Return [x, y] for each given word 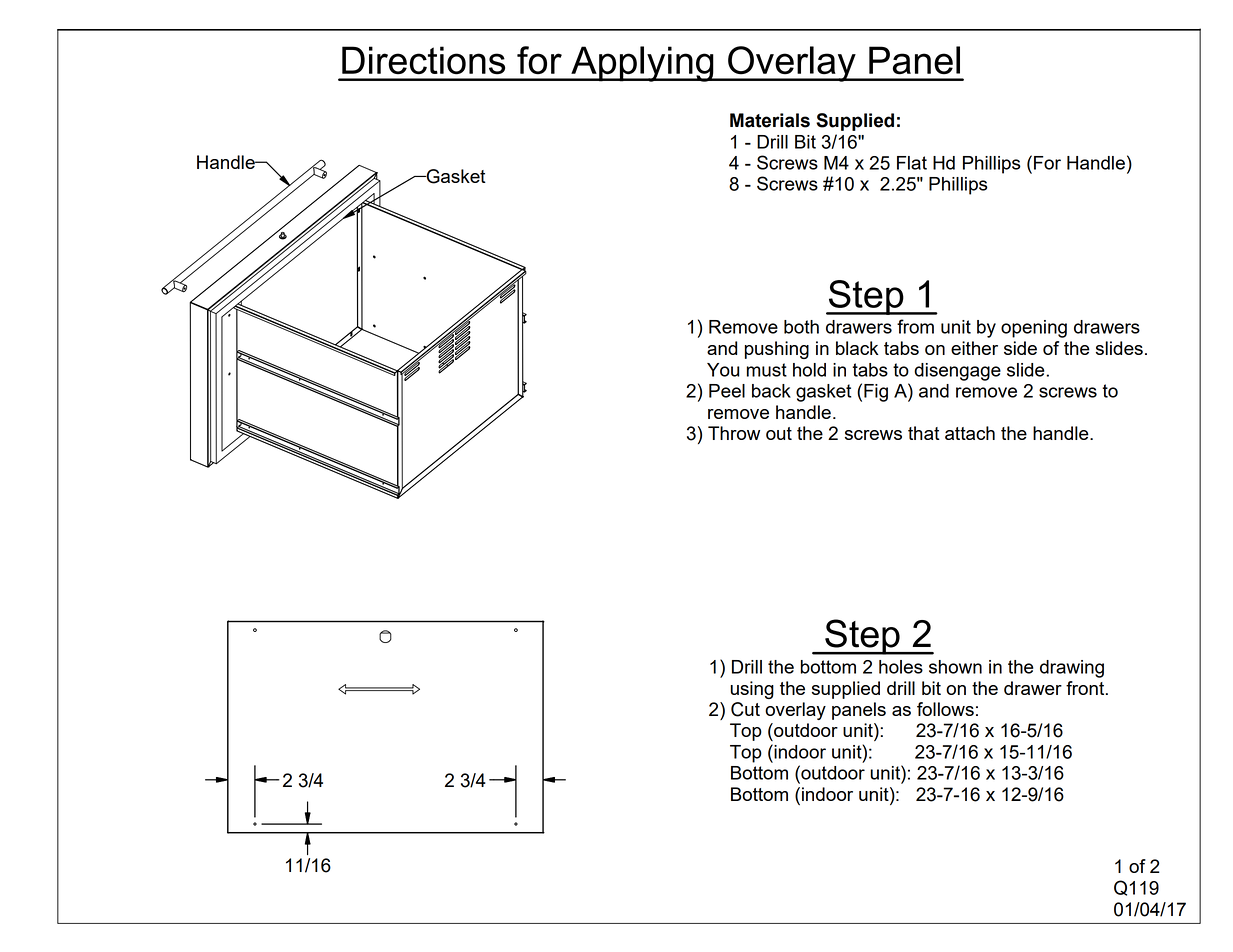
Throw [734, 433]
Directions [423, 60]
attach [970, 433]
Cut [745, 709]
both [801, 327]
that [924, 433]
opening [1034, 329]
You [723, 370]
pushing [777, 350]
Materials [770, 120]
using [752, 690]
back [771, 391]
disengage [957, 372]
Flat [912, 163]
